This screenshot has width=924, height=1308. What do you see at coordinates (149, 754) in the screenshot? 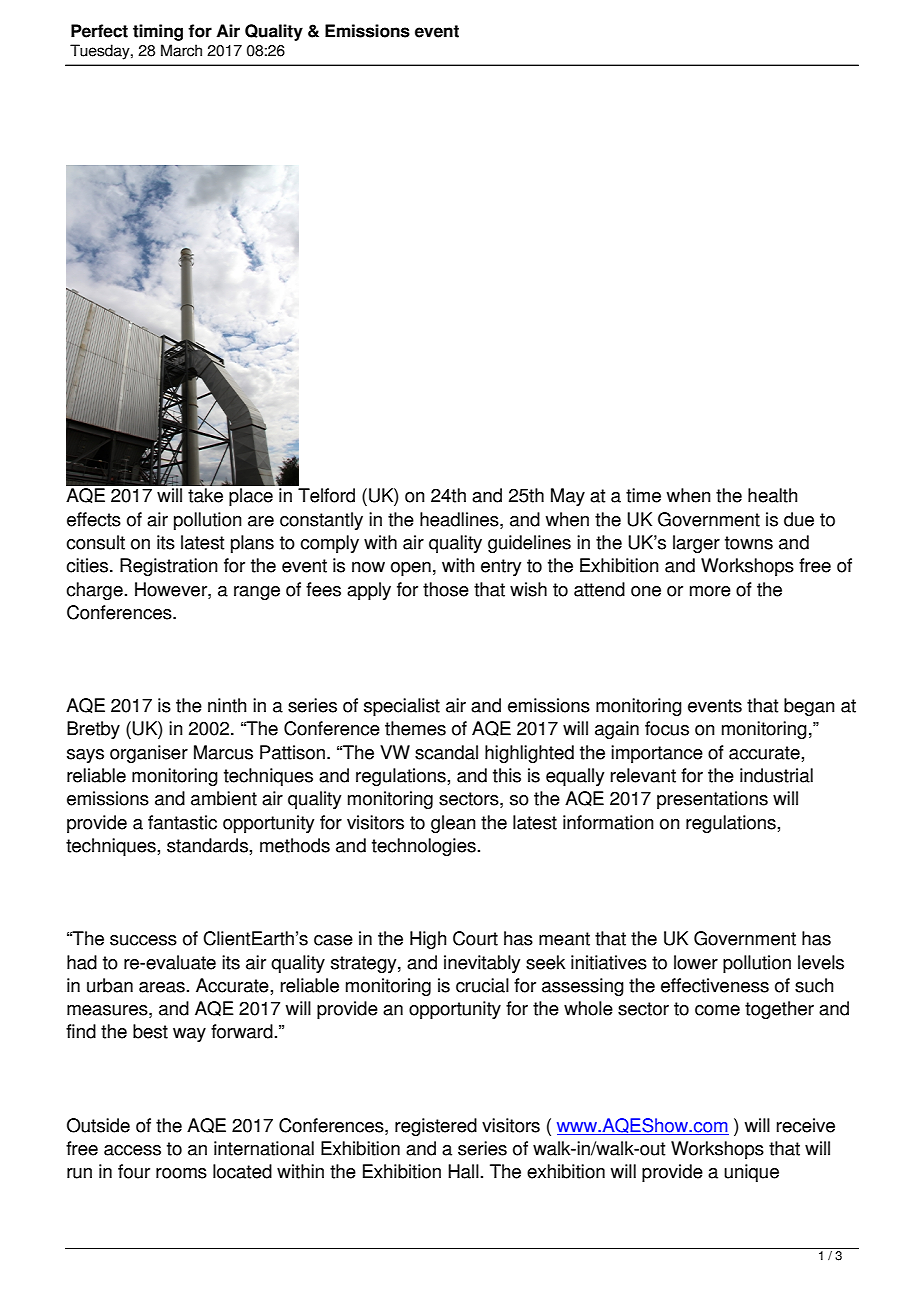
I see `organiser` at bounding box center [149, 754].
